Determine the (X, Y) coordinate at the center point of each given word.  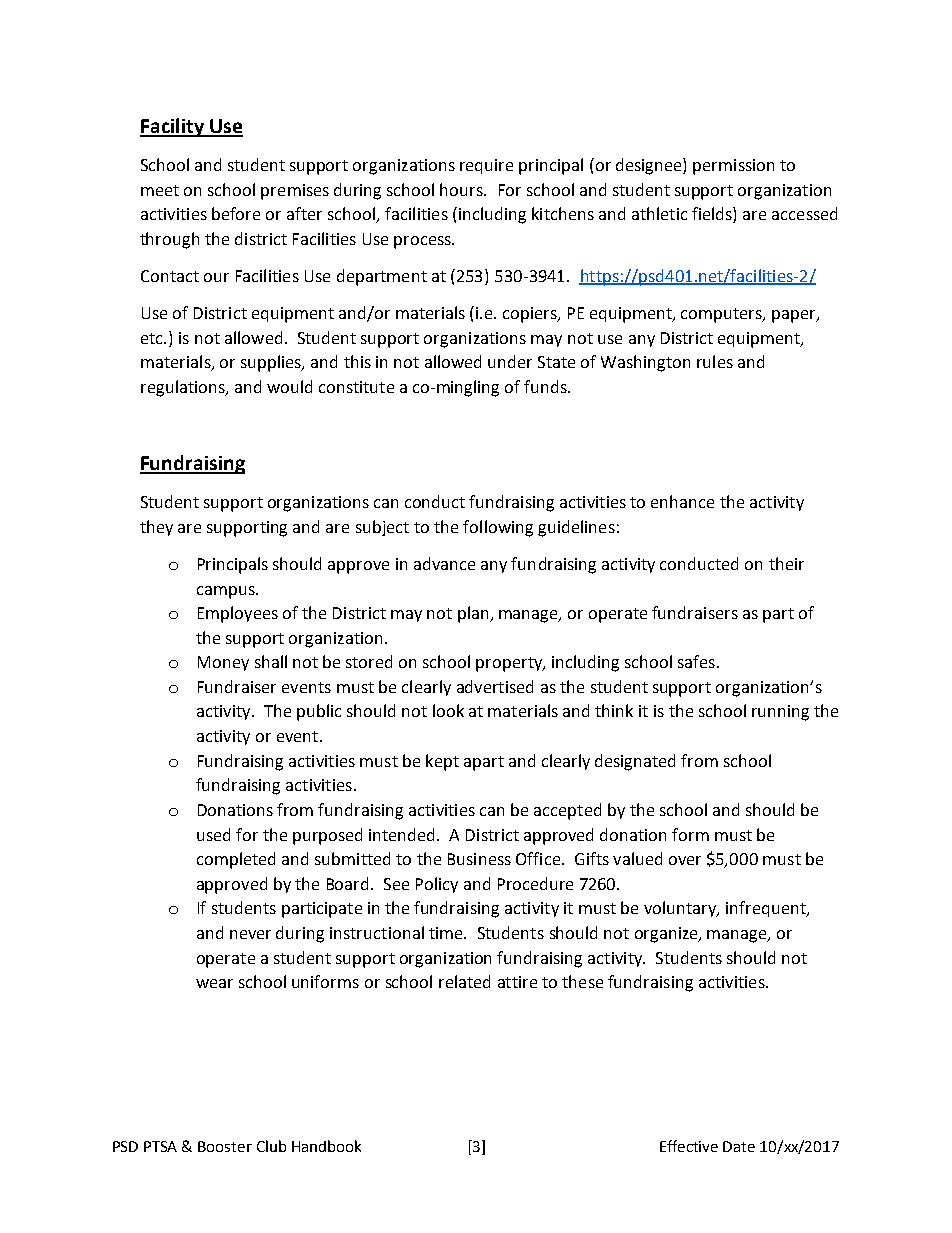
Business (479, 859)
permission (733, 167)
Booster (225, 1146)
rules (715, 361)
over (685, 860)
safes (696, 661)
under (510, 361)
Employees (238, 614)
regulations (184, 388)
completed (236, 860)
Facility (173, 127)
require (486, 166)
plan (474, 614)
